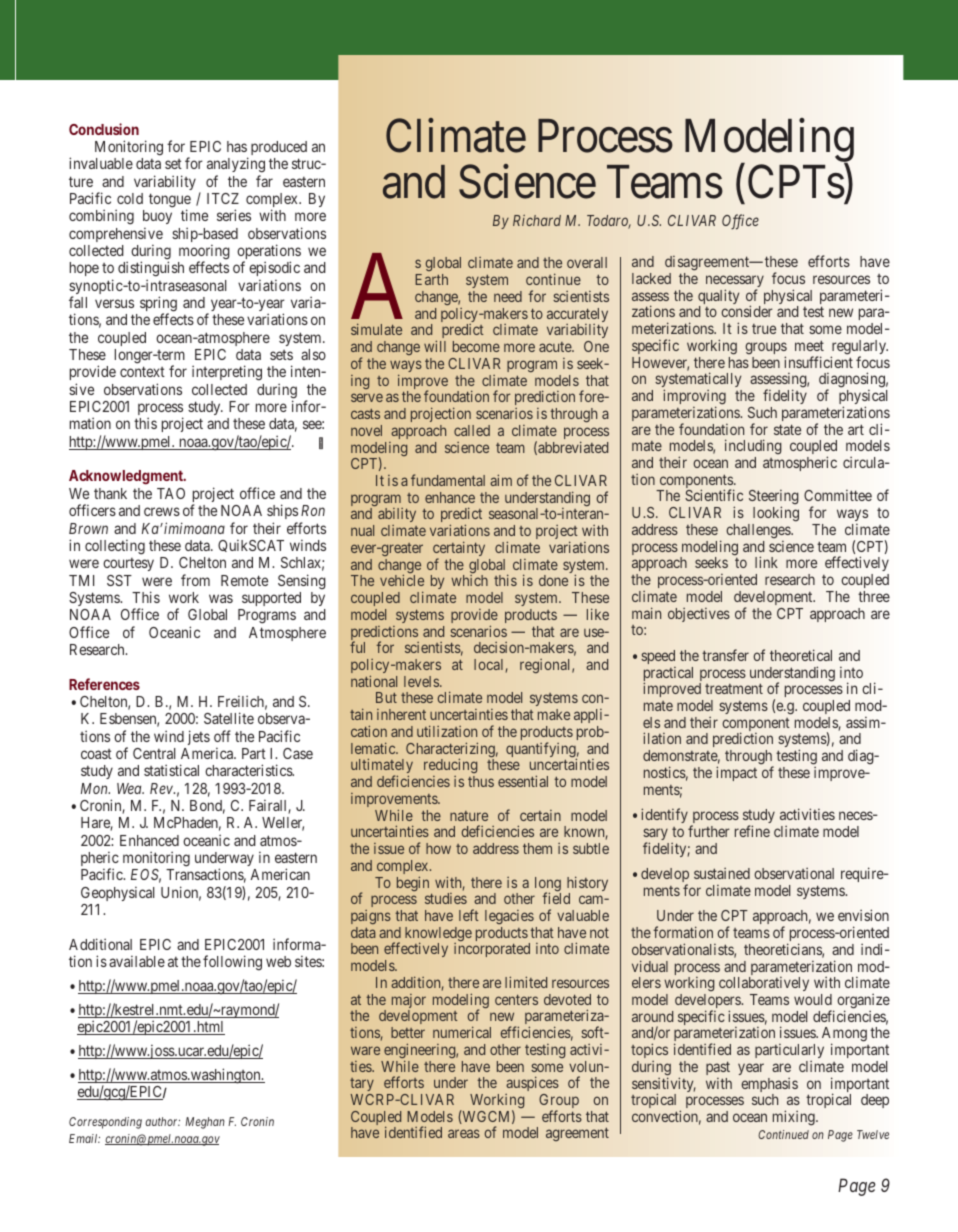 The image size is (958, 1232). What do you see at coordinates (195, 580) in the screenshot?
I see `from` at bounding box center [195, 580].
